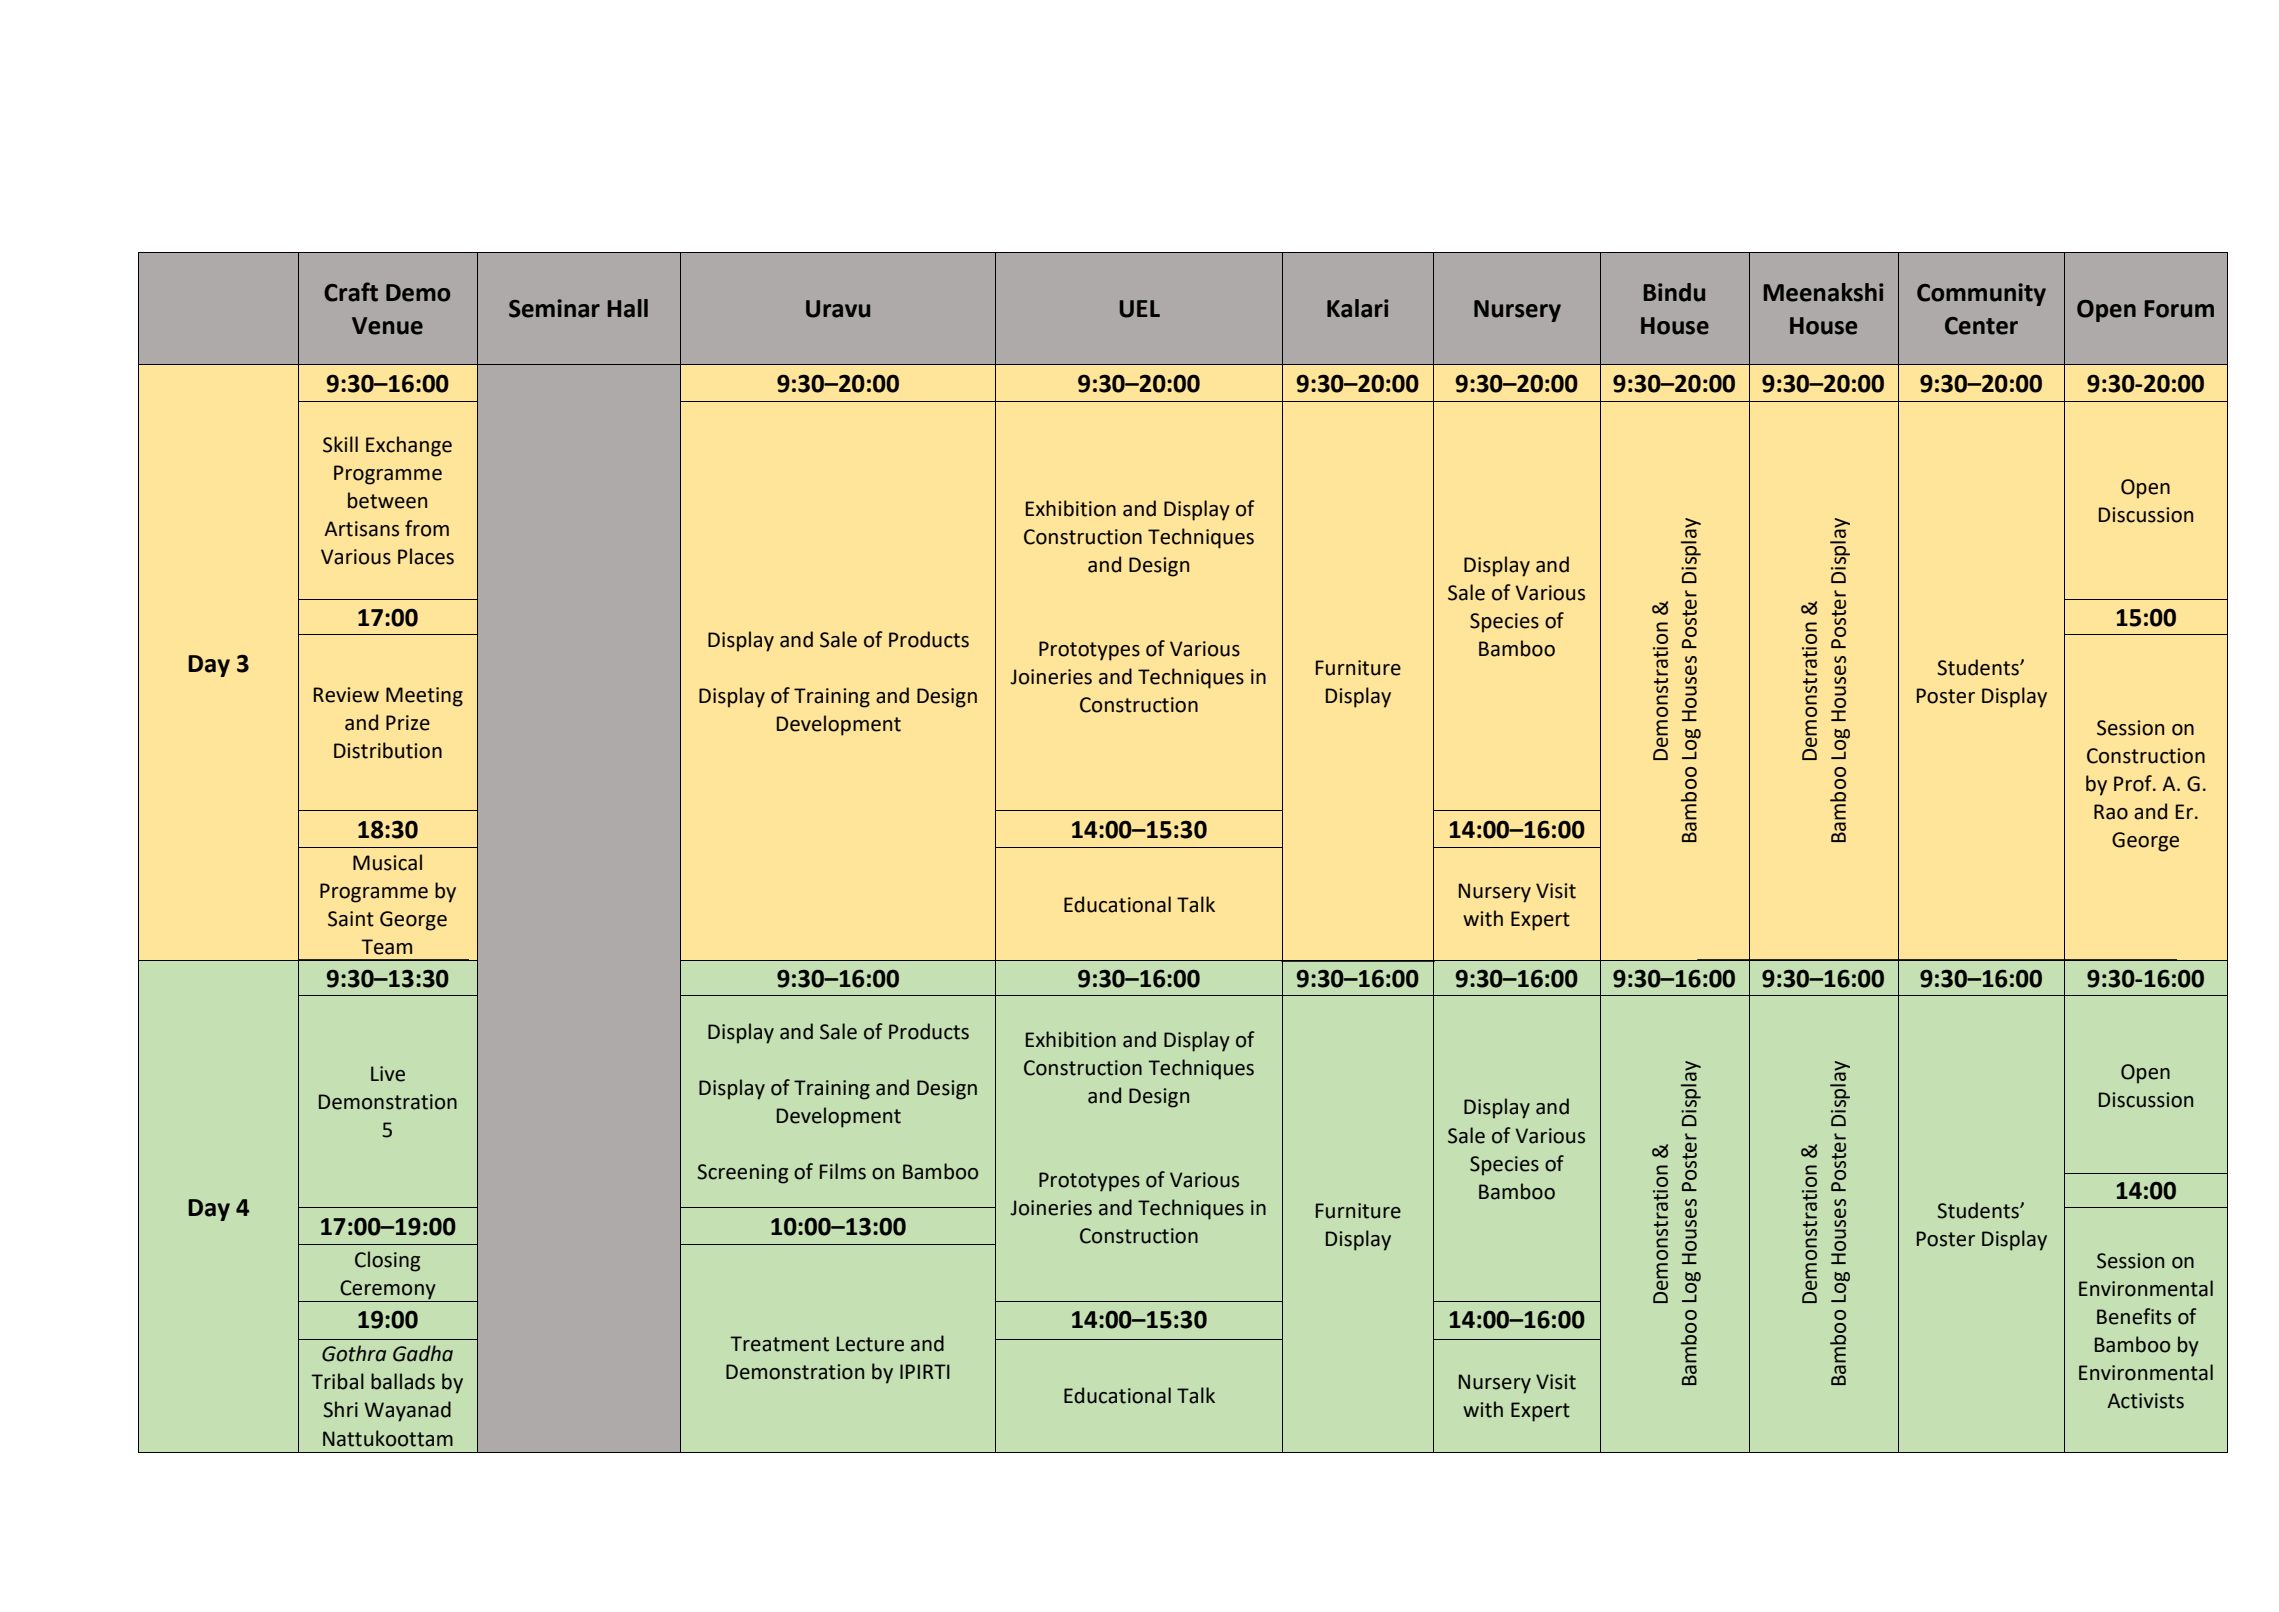 The image size is (2279, 1612). What do you see at coordinates (1140, 309) in the page?
I see `UEL` at bounding box center [1140, 309].
